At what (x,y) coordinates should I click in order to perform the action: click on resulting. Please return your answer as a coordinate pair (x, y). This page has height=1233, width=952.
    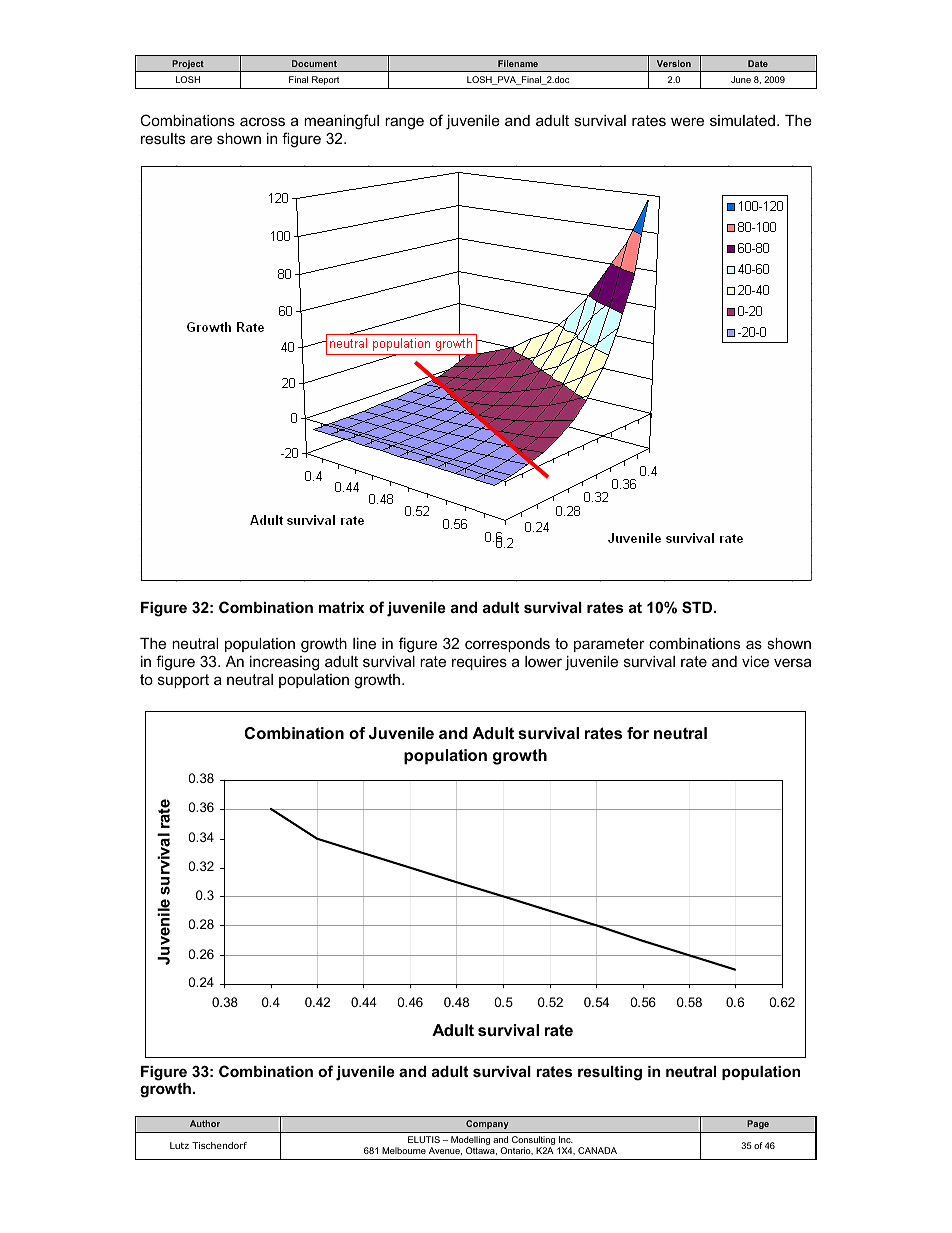
    Looking at the image, I should click on (610, 1073).
